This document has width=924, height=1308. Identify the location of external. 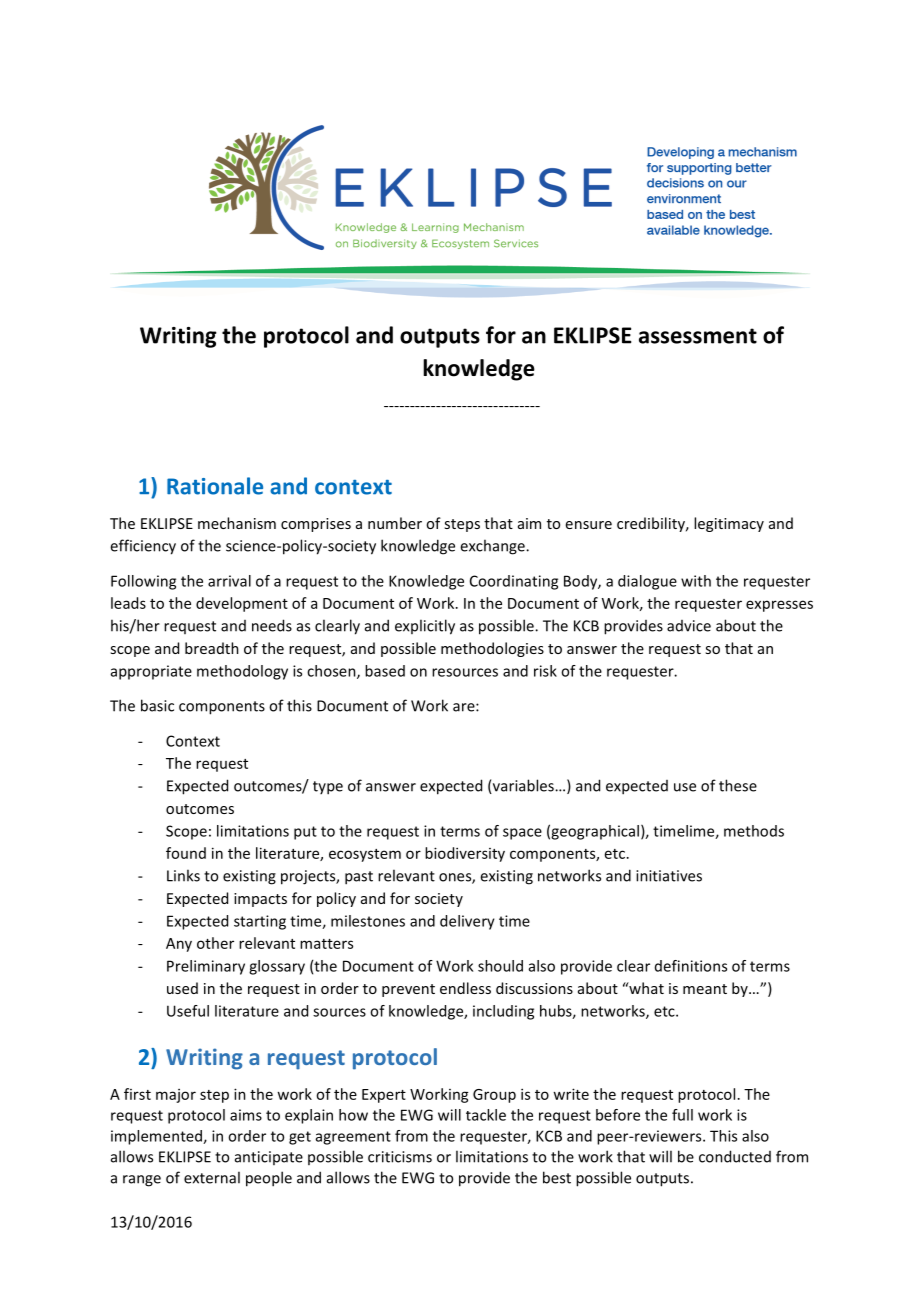
(212, 1177).
